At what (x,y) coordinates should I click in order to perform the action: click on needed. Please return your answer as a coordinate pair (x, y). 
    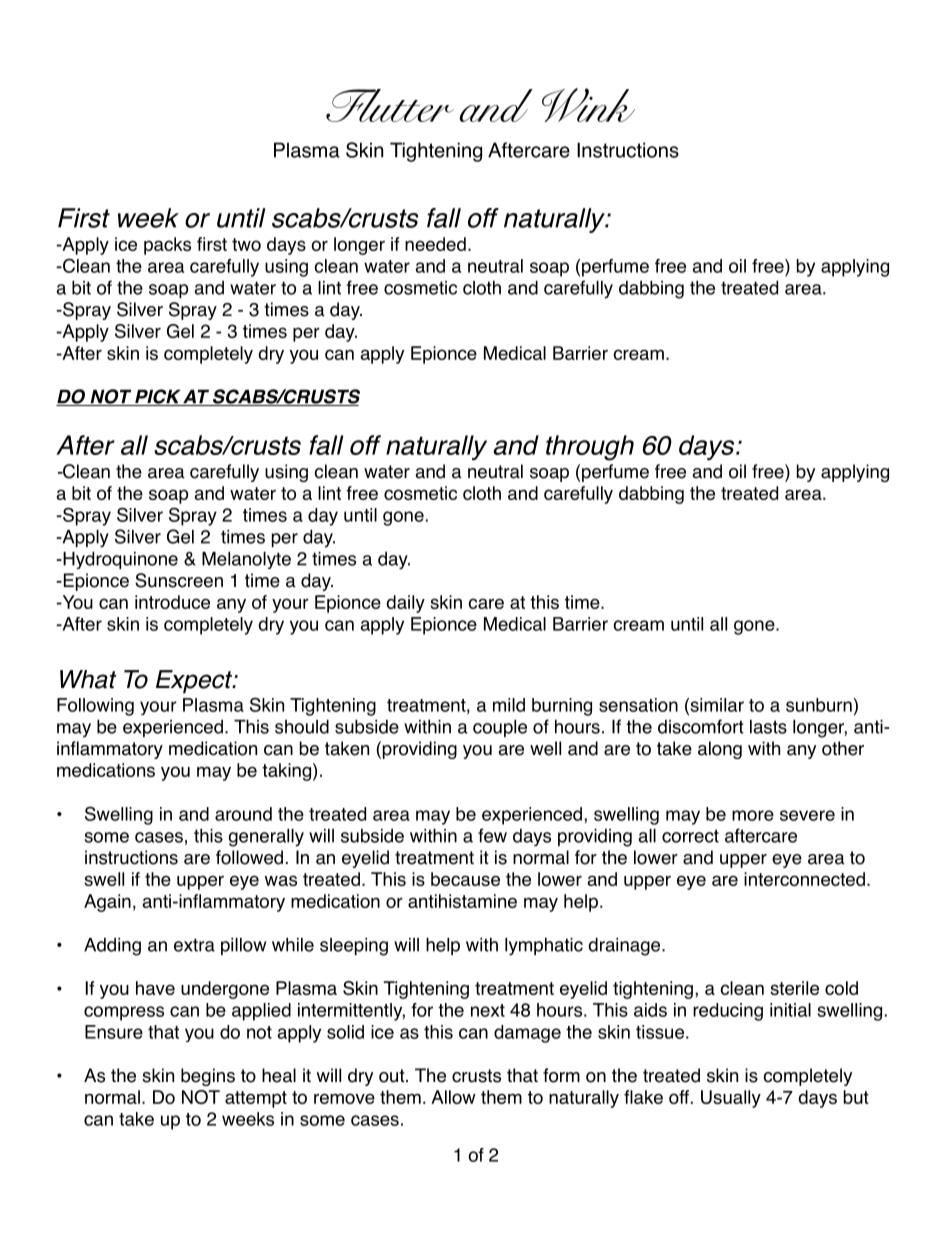
    Looking at the image, I should click on (435, 244).
